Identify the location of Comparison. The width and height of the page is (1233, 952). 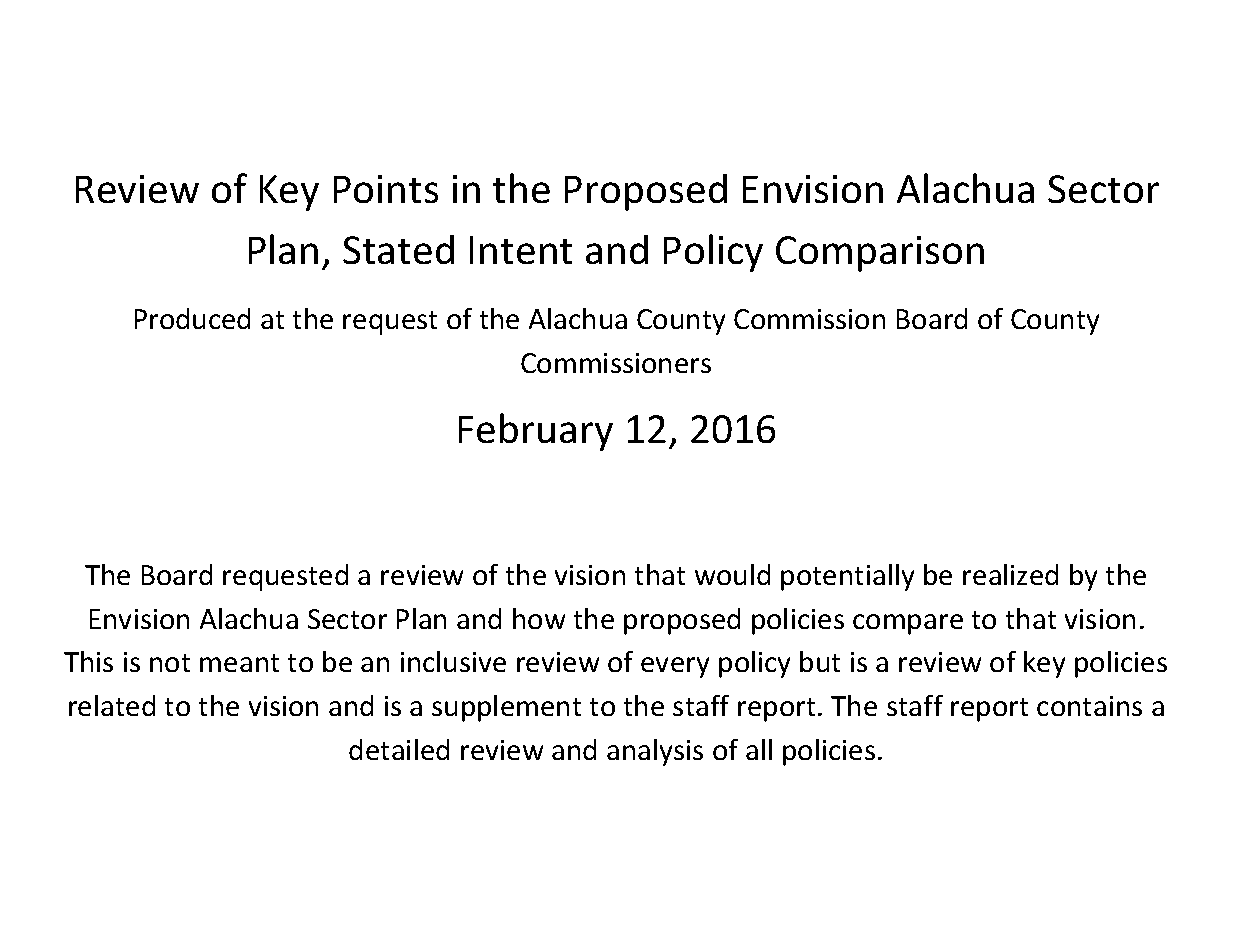
(880, 254).
